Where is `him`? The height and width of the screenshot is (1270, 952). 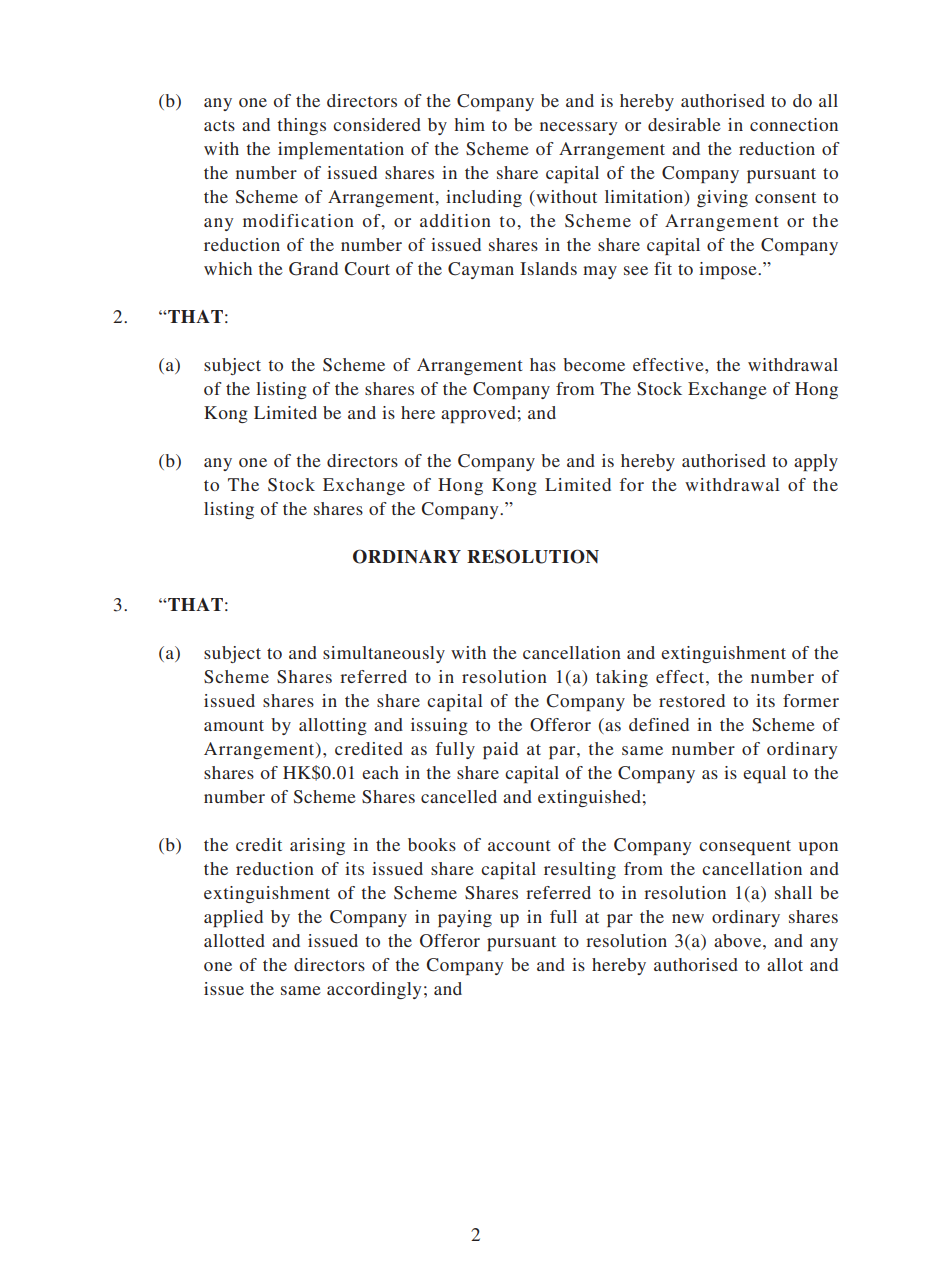
him is located at coordinates (470, 124).
